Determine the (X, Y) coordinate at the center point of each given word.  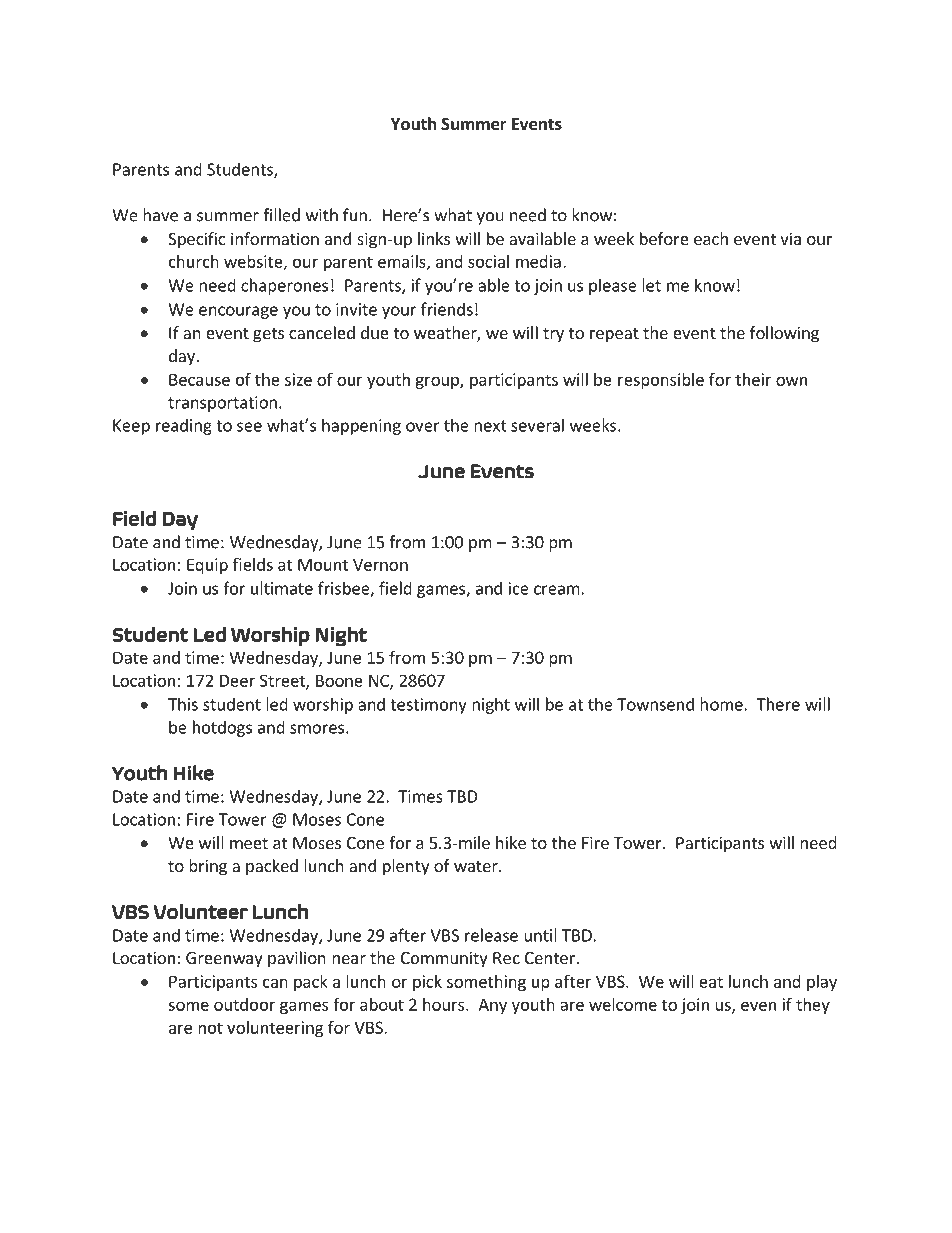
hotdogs (222, 728)
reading (184, 426)
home (722, 704)
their (753, 379)
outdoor (244, 1004)
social (488, 261)
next (490, 426)
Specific (196, 240)
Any (492, 1006)
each (711, 238)
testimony (428, 706)
